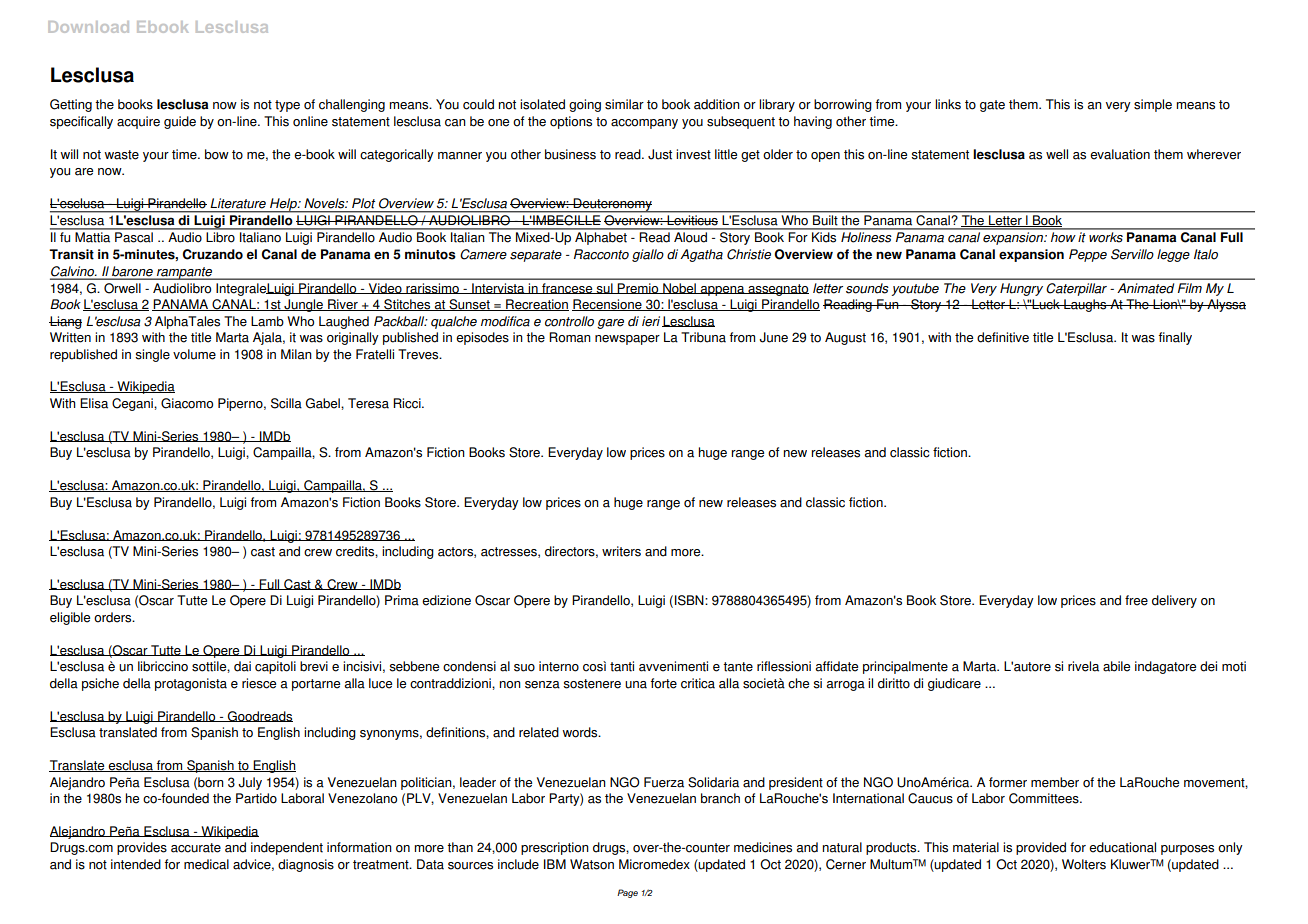 The width and height of the screenshot is (1308, 924). What do you see at coordinates (206, 864) in the screenshot?
I see `medical` at bounding box center [206, 864].
